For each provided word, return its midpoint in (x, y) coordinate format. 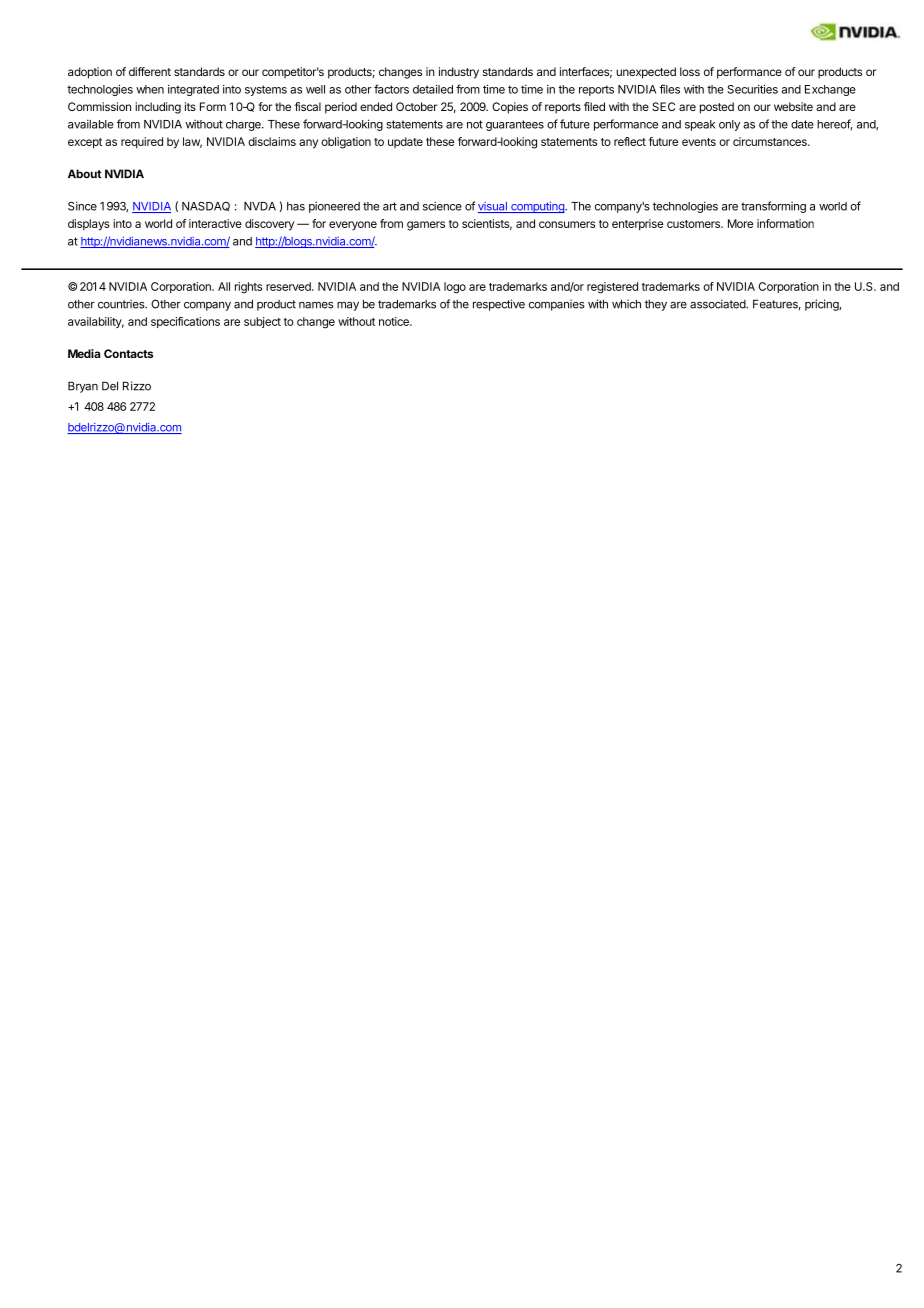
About (85, 174)
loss (690, 71)
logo (455, 288)
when (150, 89)
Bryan (83, 387)
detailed (433, 89)
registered (612, 288)
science (442, 206)
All (224, 286)
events (699, 142)
